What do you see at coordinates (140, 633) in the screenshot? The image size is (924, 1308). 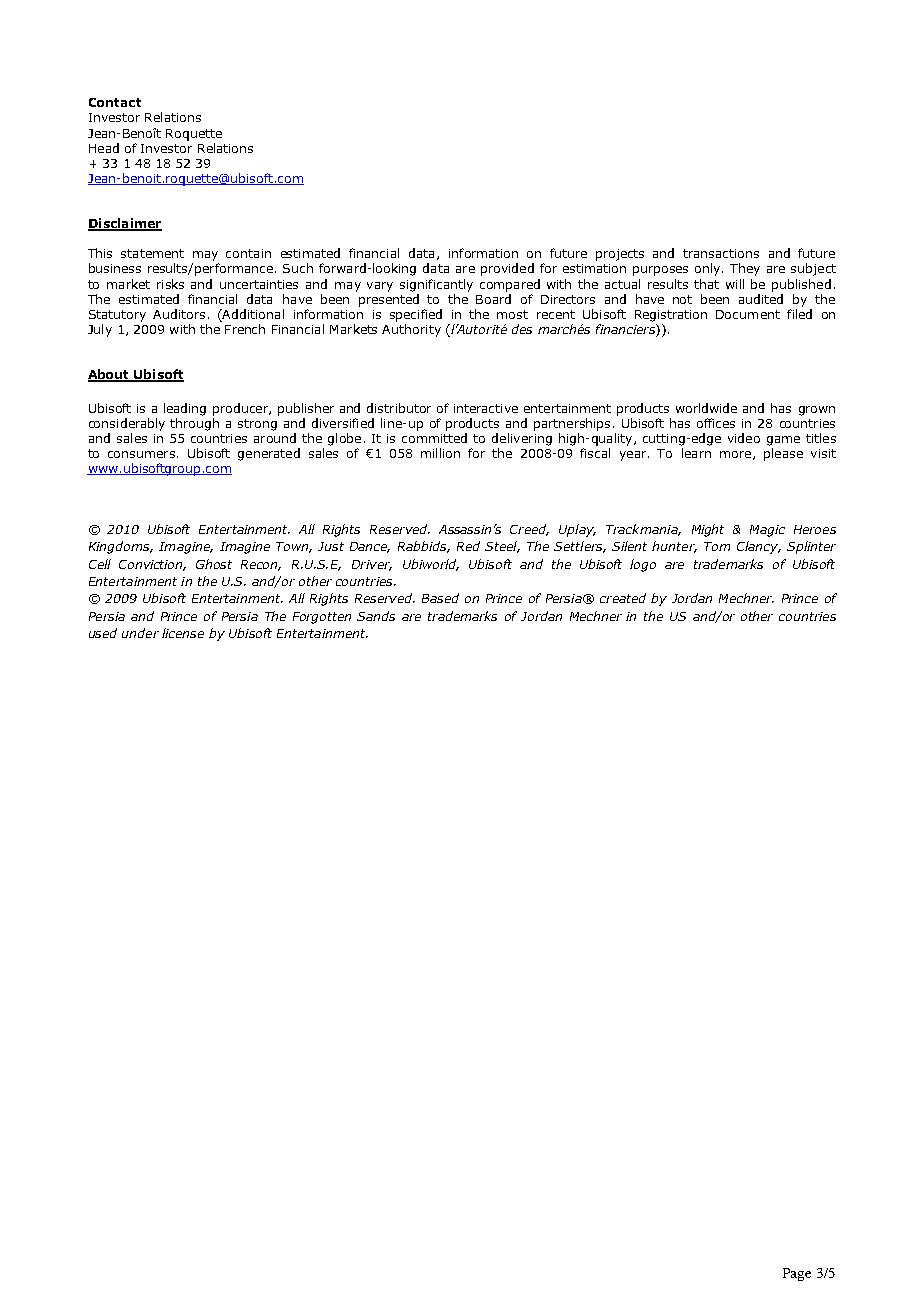 I see `under` at bounding box center [140, 633].
